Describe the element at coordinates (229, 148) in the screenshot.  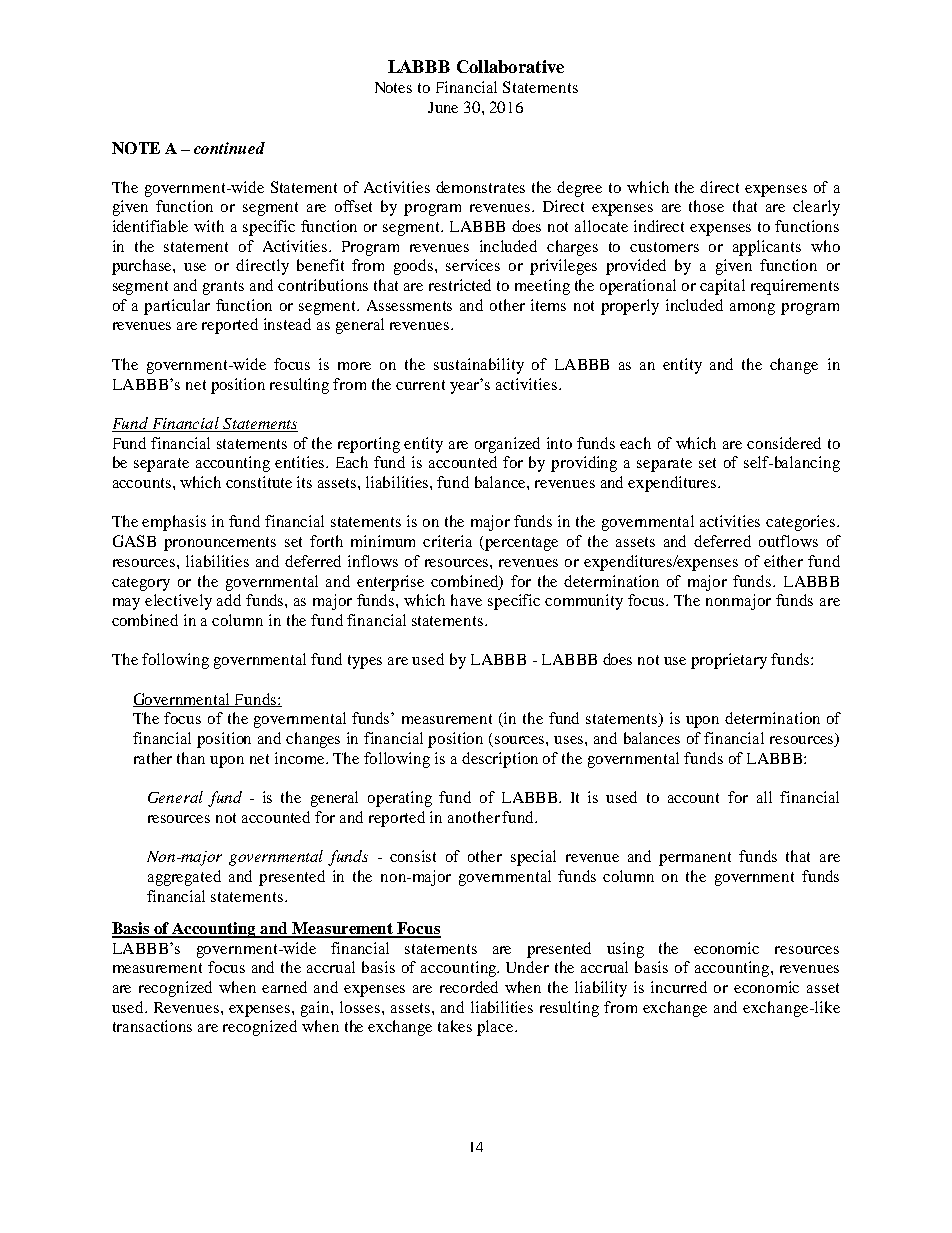
I see `continued` at that location.
